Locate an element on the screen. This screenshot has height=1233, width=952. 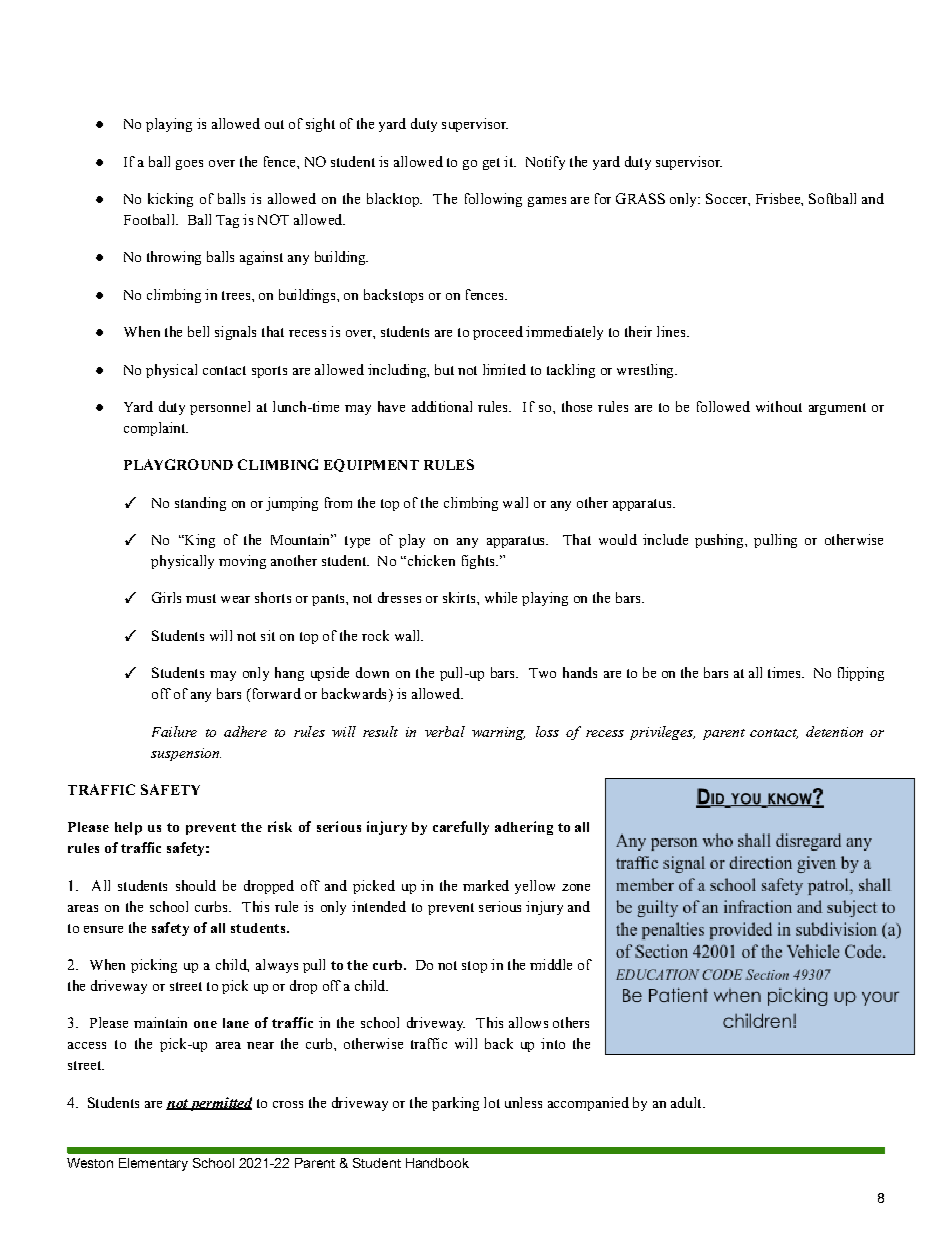
Elementary is located at coordinates (153, 1164).
